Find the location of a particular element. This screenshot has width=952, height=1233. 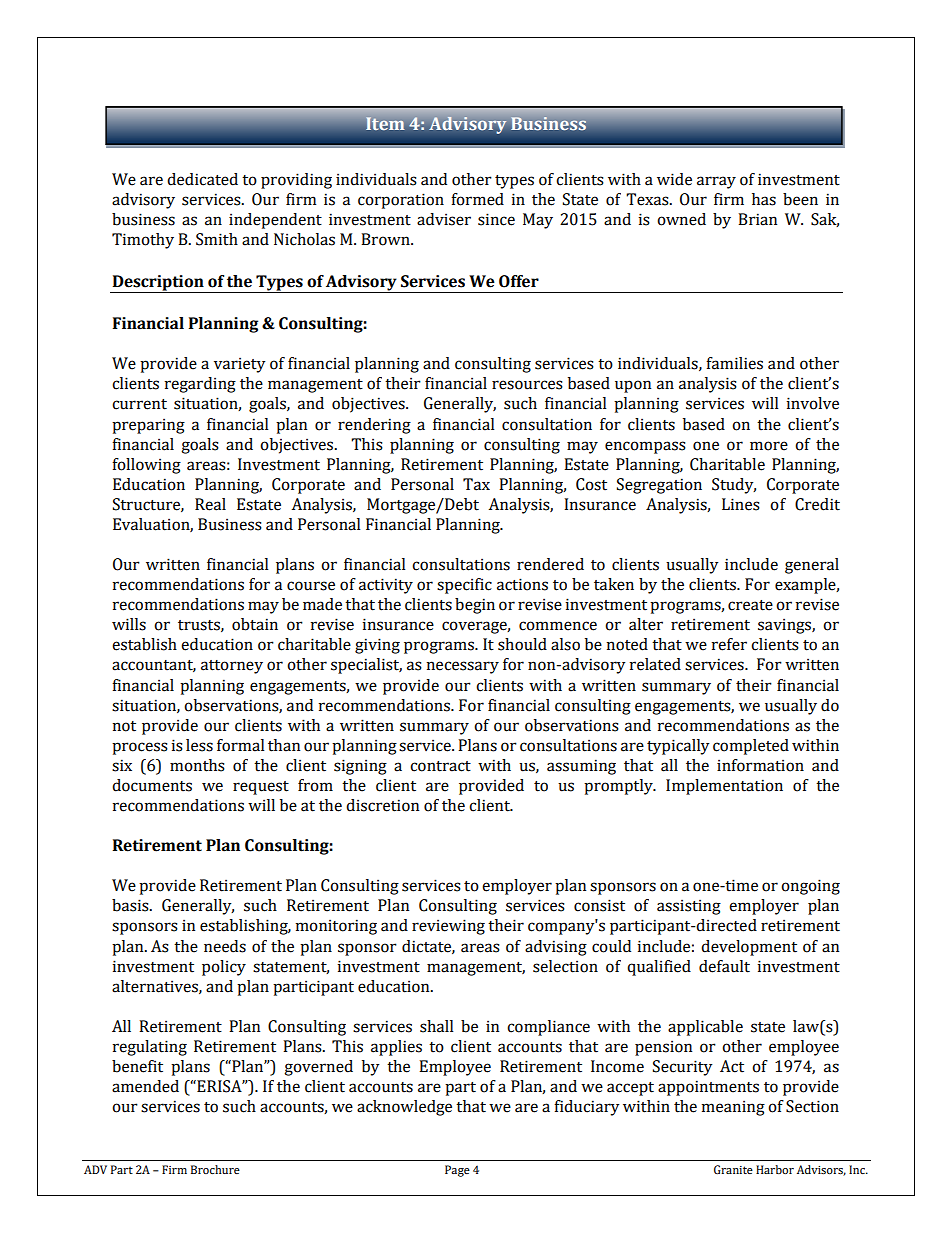

reviewing is located at coordinates (448, 927).
